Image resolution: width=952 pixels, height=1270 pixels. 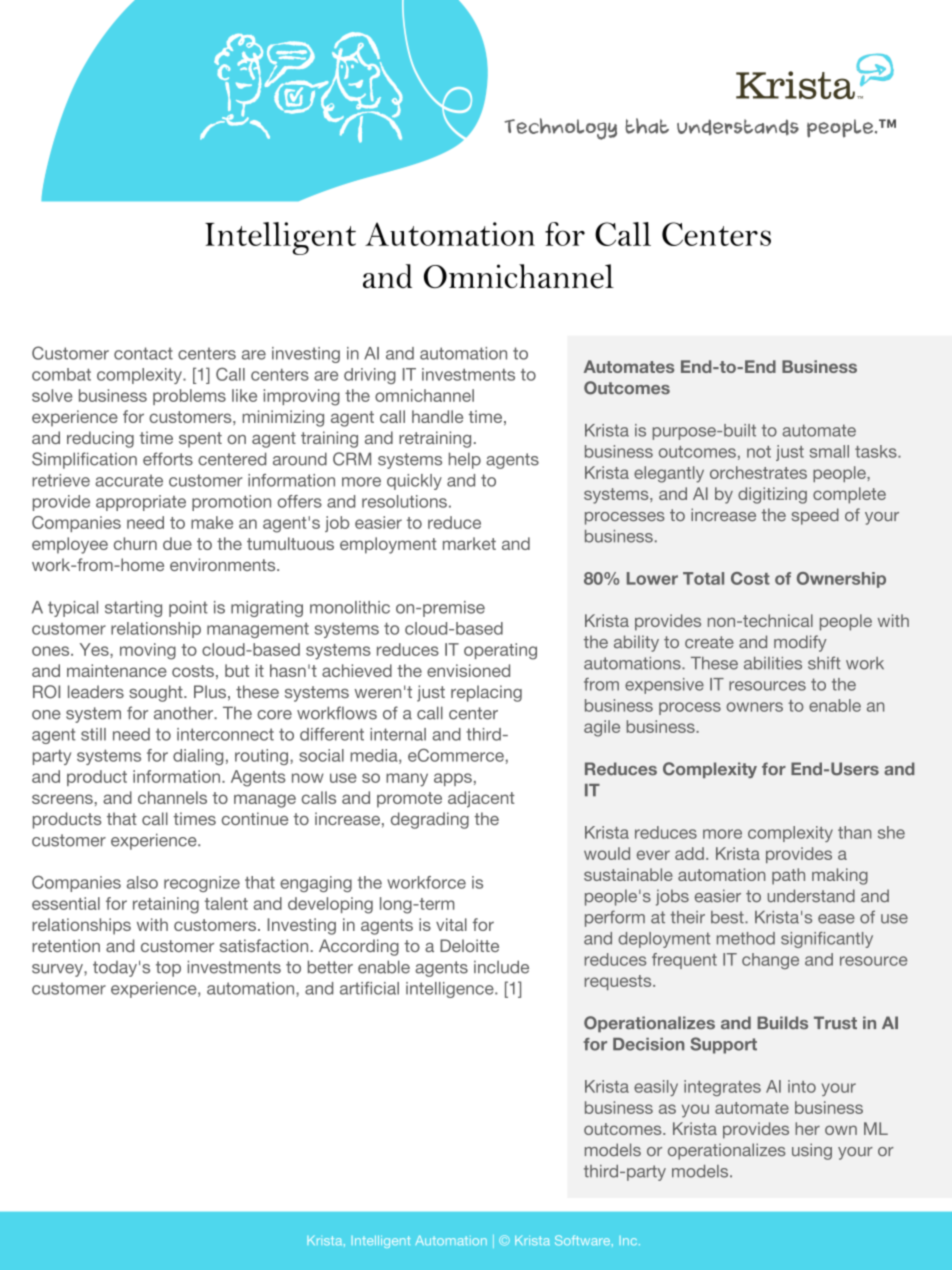 I want to click on contact, so click(x=143, y=353).
